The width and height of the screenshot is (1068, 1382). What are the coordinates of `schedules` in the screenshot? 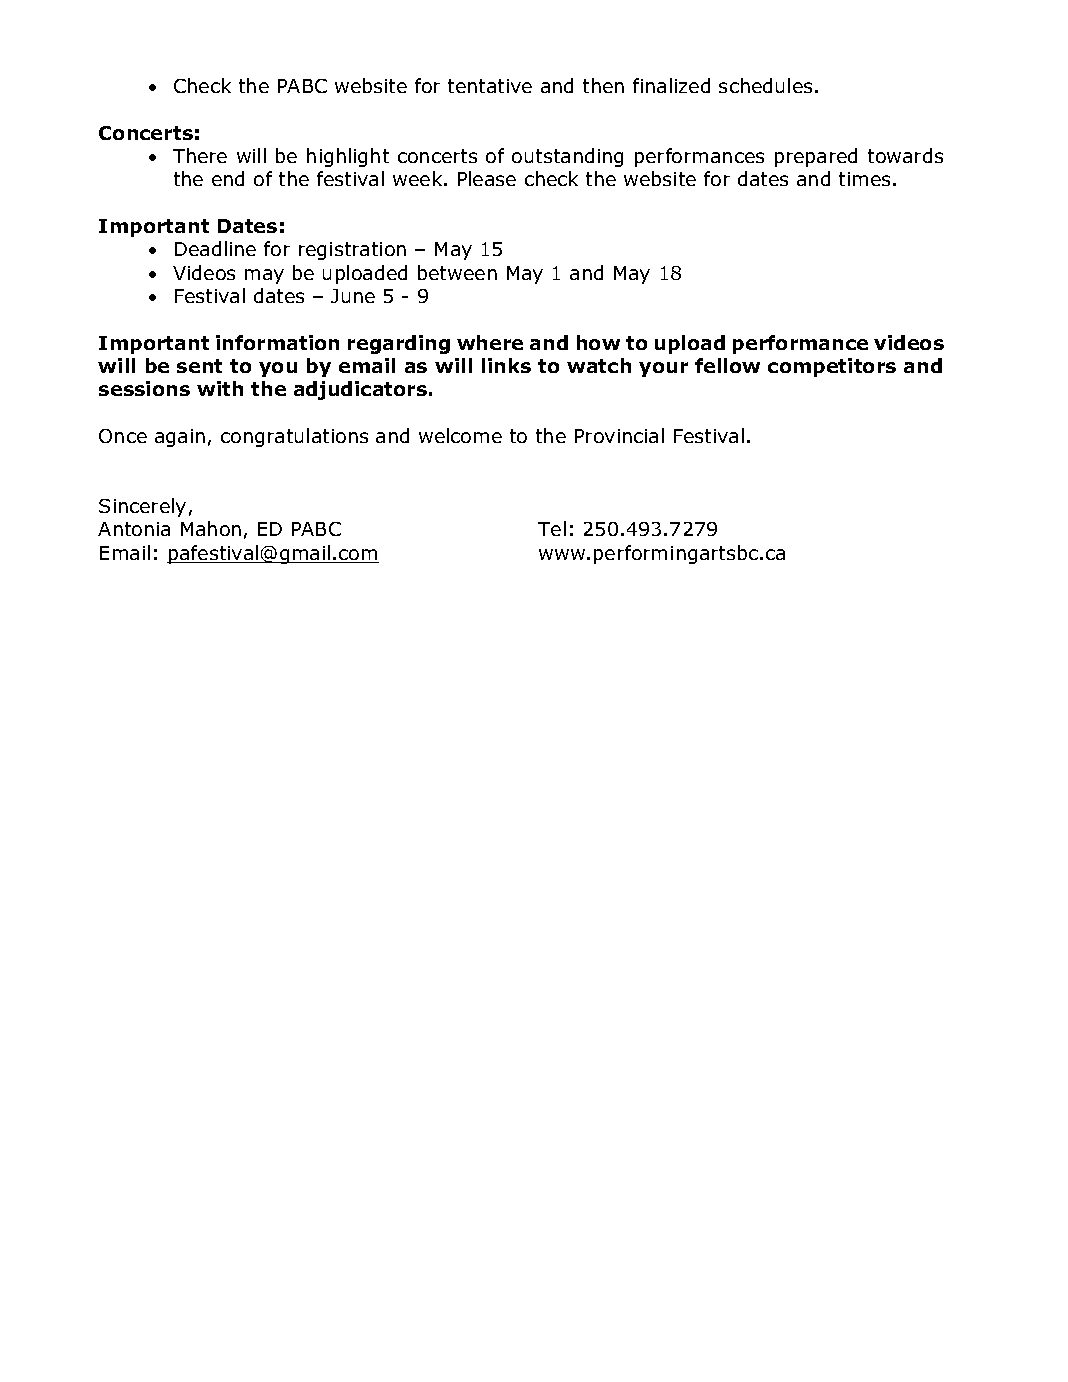 It's located at (765, 85).
